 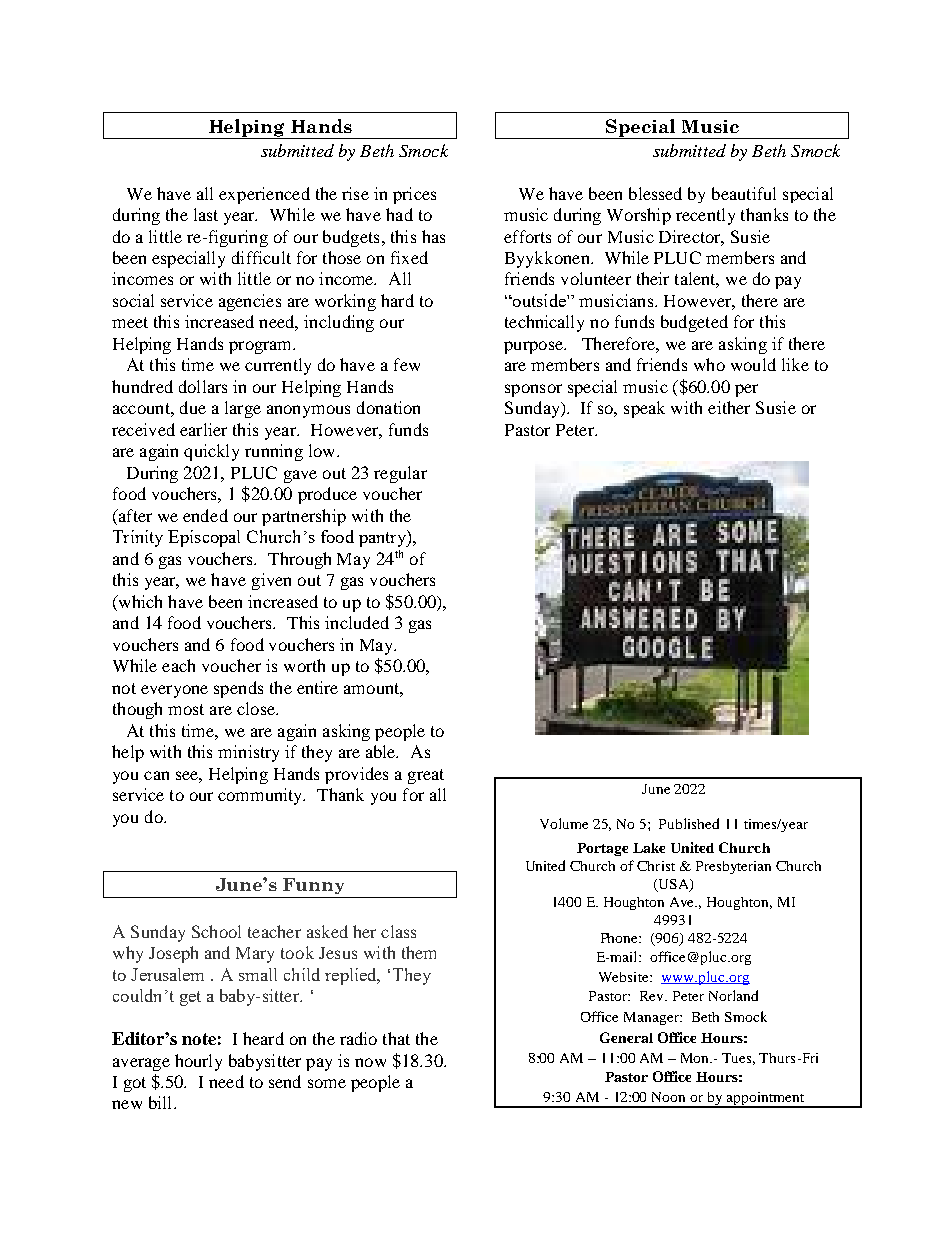 What do you see at coordinates (216, 931) in the screenshot?
I see `School` at bounding box center [216, 931].
